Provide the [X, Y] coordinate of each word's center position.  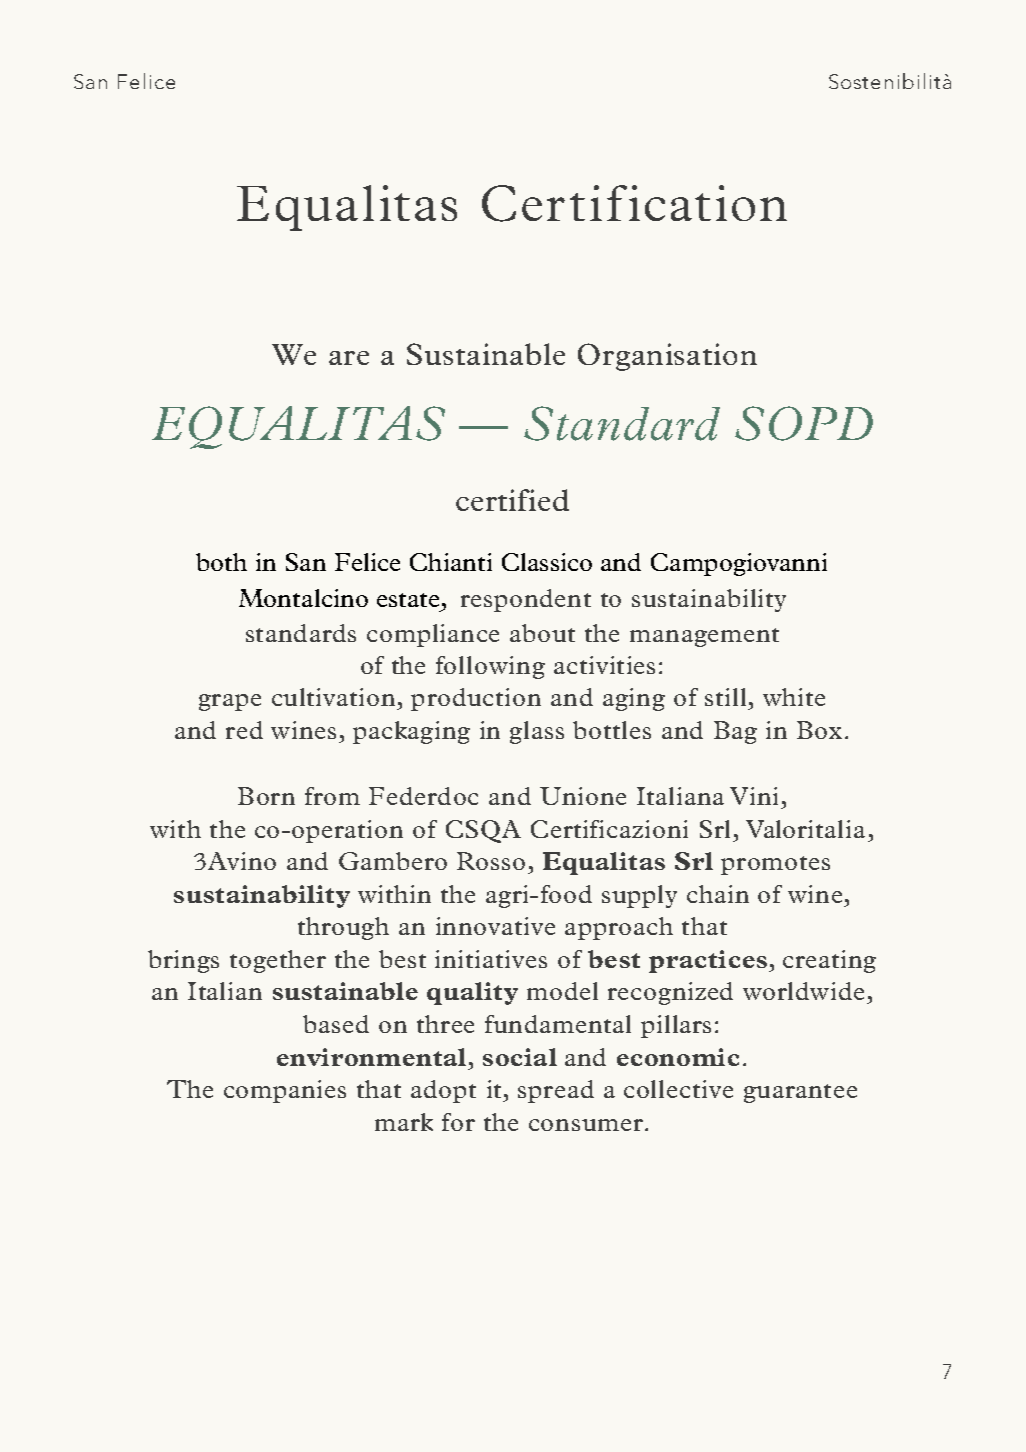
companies [285, 1091]
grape [230, 702]
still [725, 697]
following [490, 667]
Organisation [667, 357]
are [349, 358]
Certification [634, 203]
